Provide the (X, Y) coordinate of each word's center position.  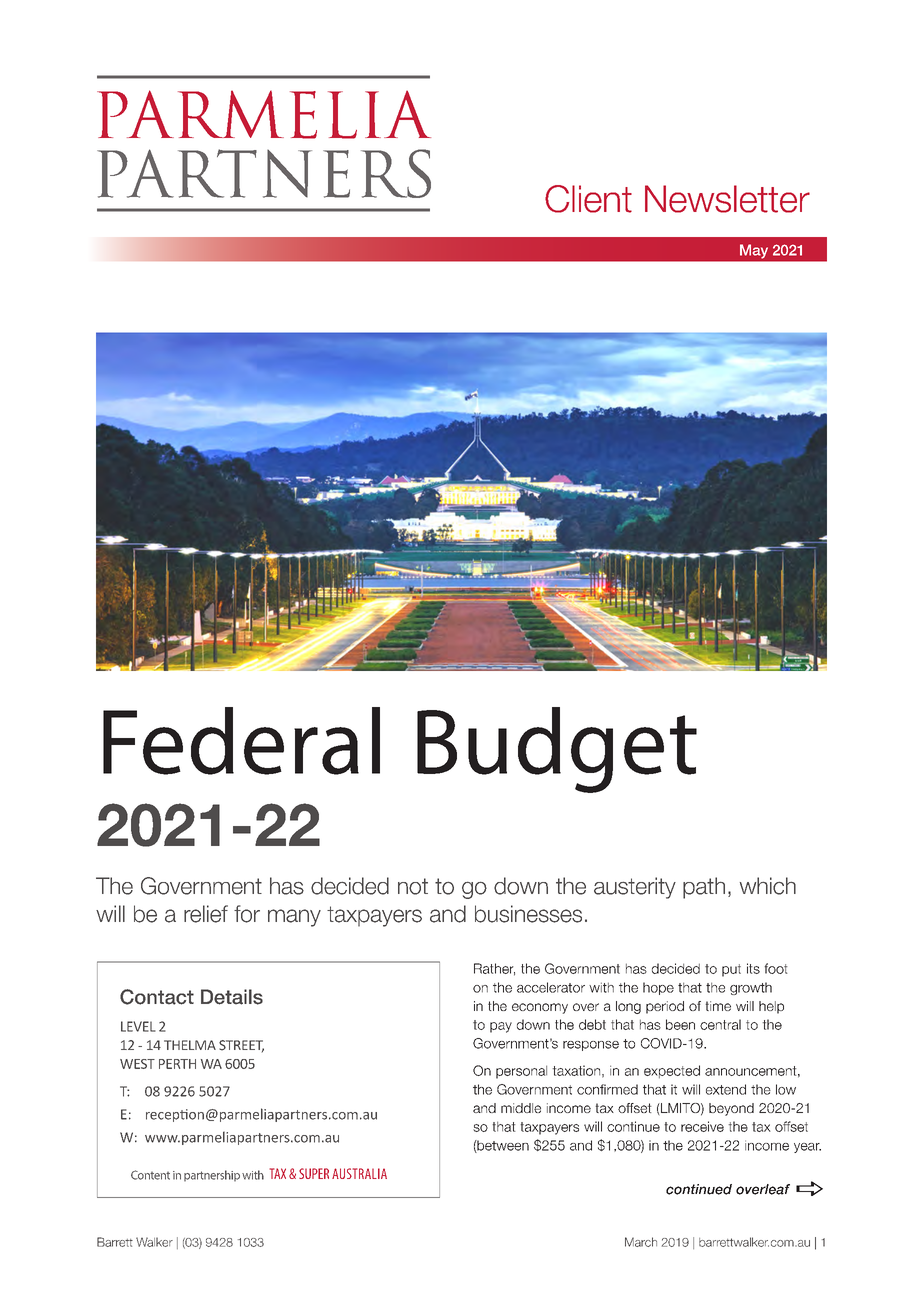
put (731, 970)
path (704, 888)
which (768, 886)
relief (206, 914)
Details (232, 997)
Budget (557, 750)
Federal (241, 741)
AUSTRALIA (359, 1173)
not (413, 886)
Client (588, 199)
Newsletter (727, 199)
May (754, 252)
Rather (494, 969)
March (641, 1242)
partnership (212, 1176)
